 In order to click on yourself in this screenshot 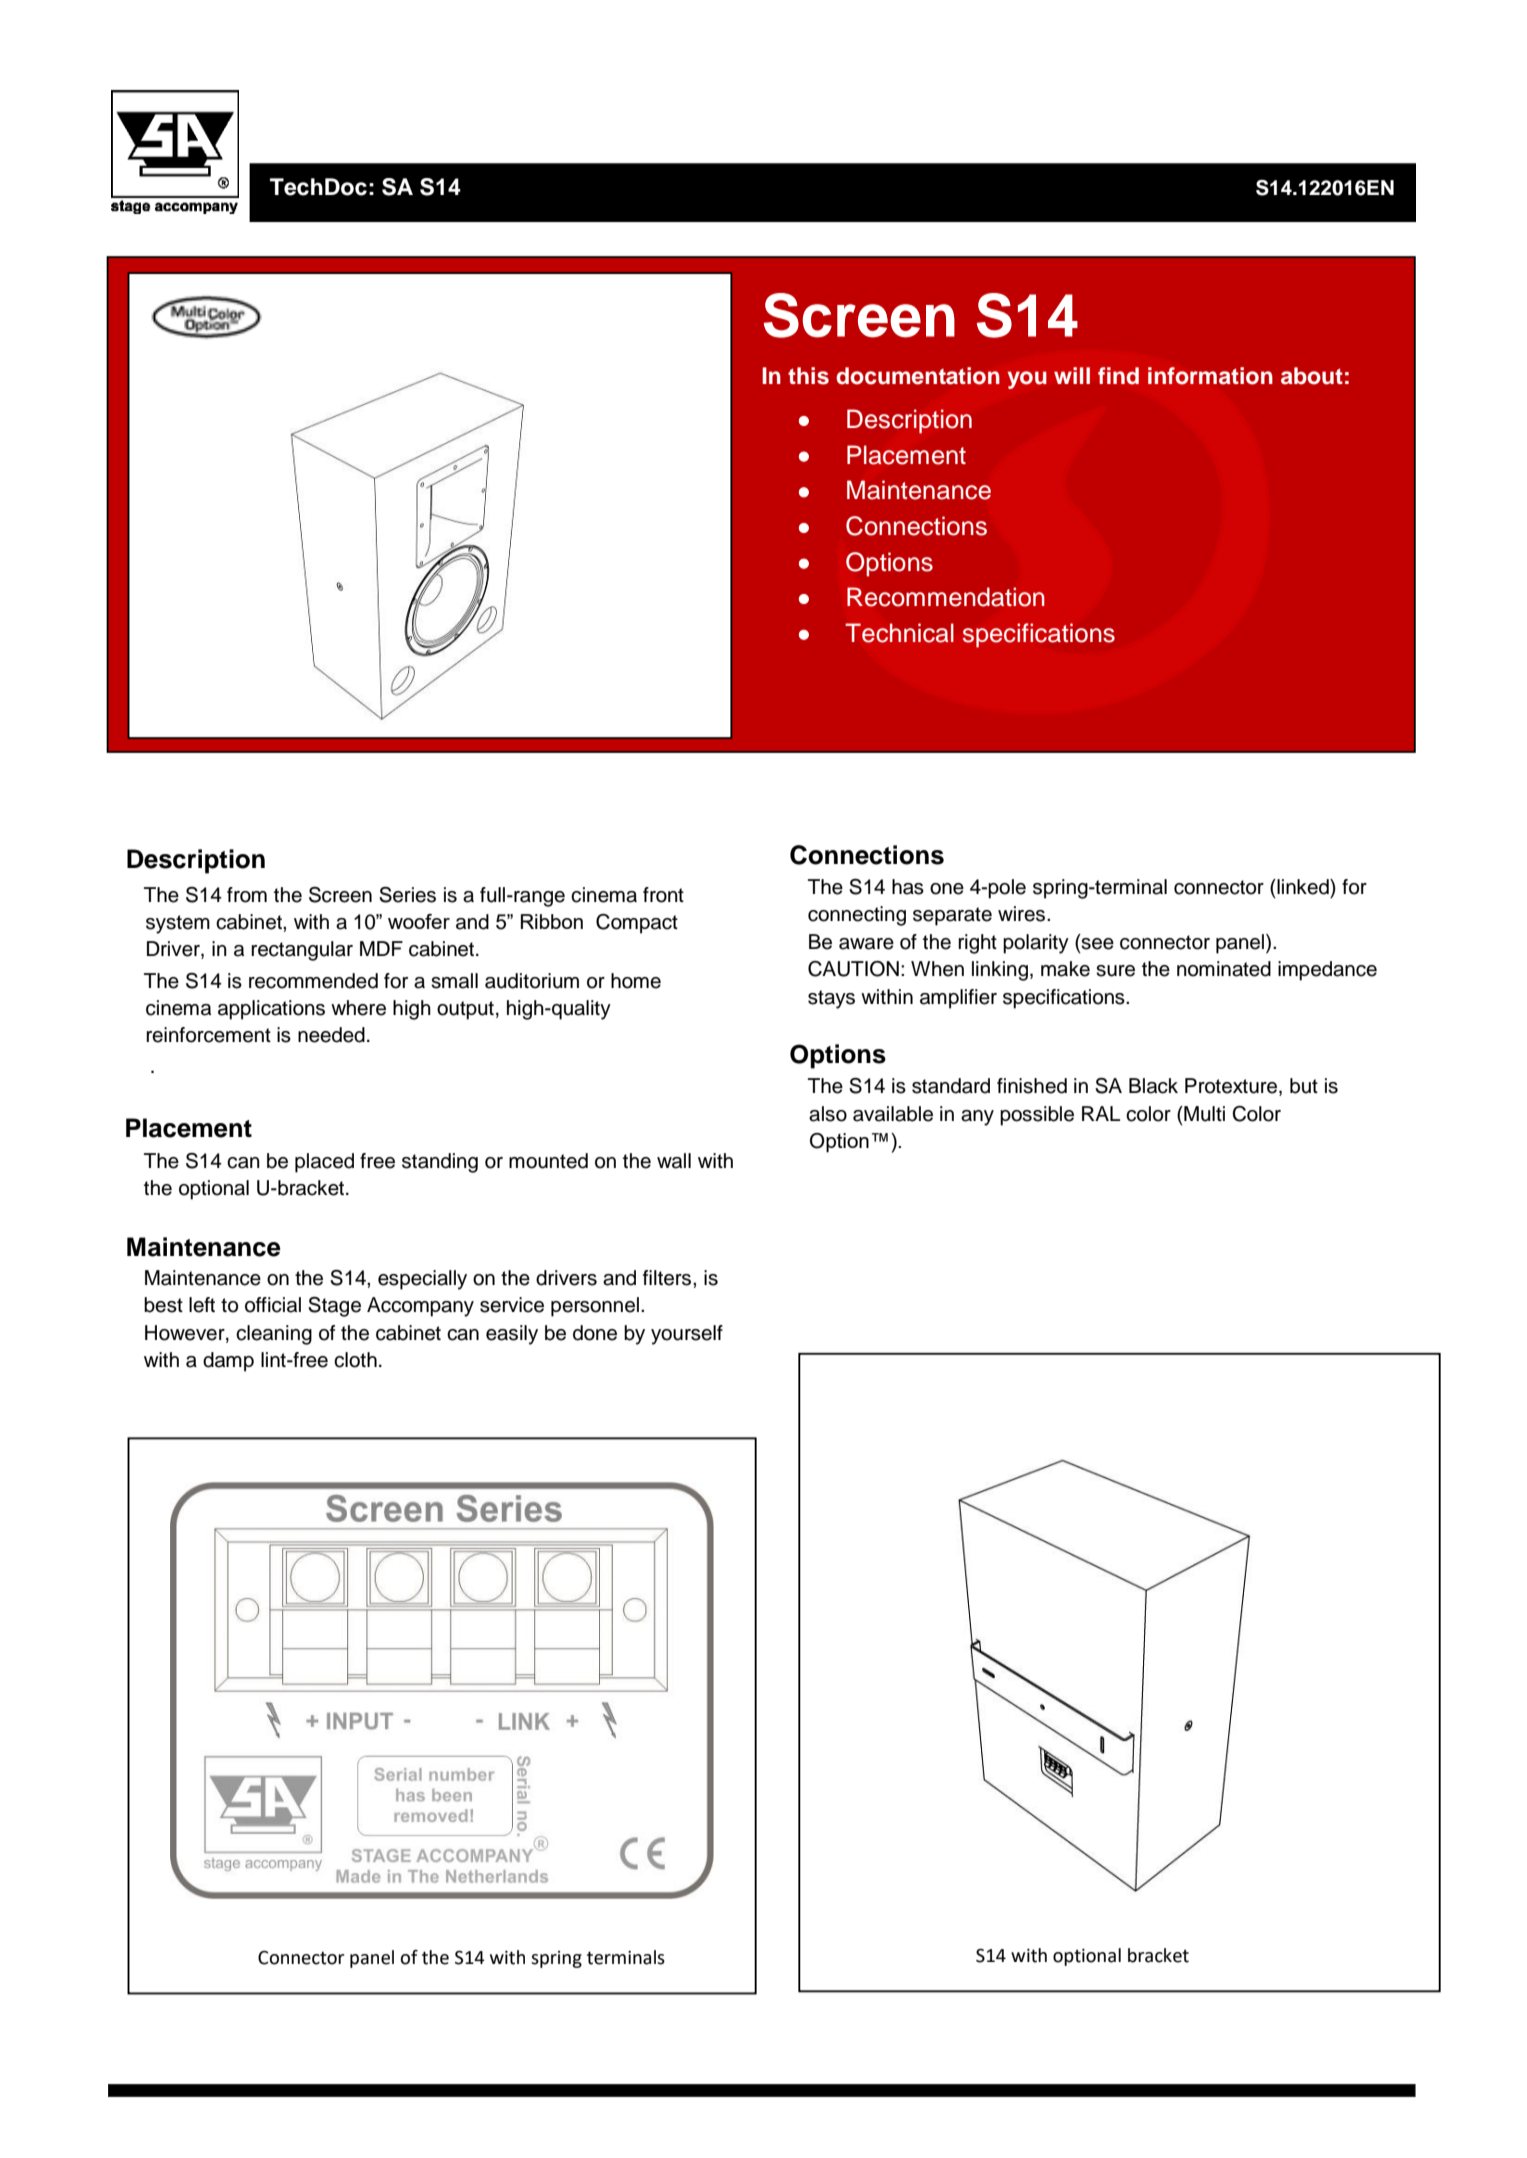, I will do `click(687, 1335)`.
